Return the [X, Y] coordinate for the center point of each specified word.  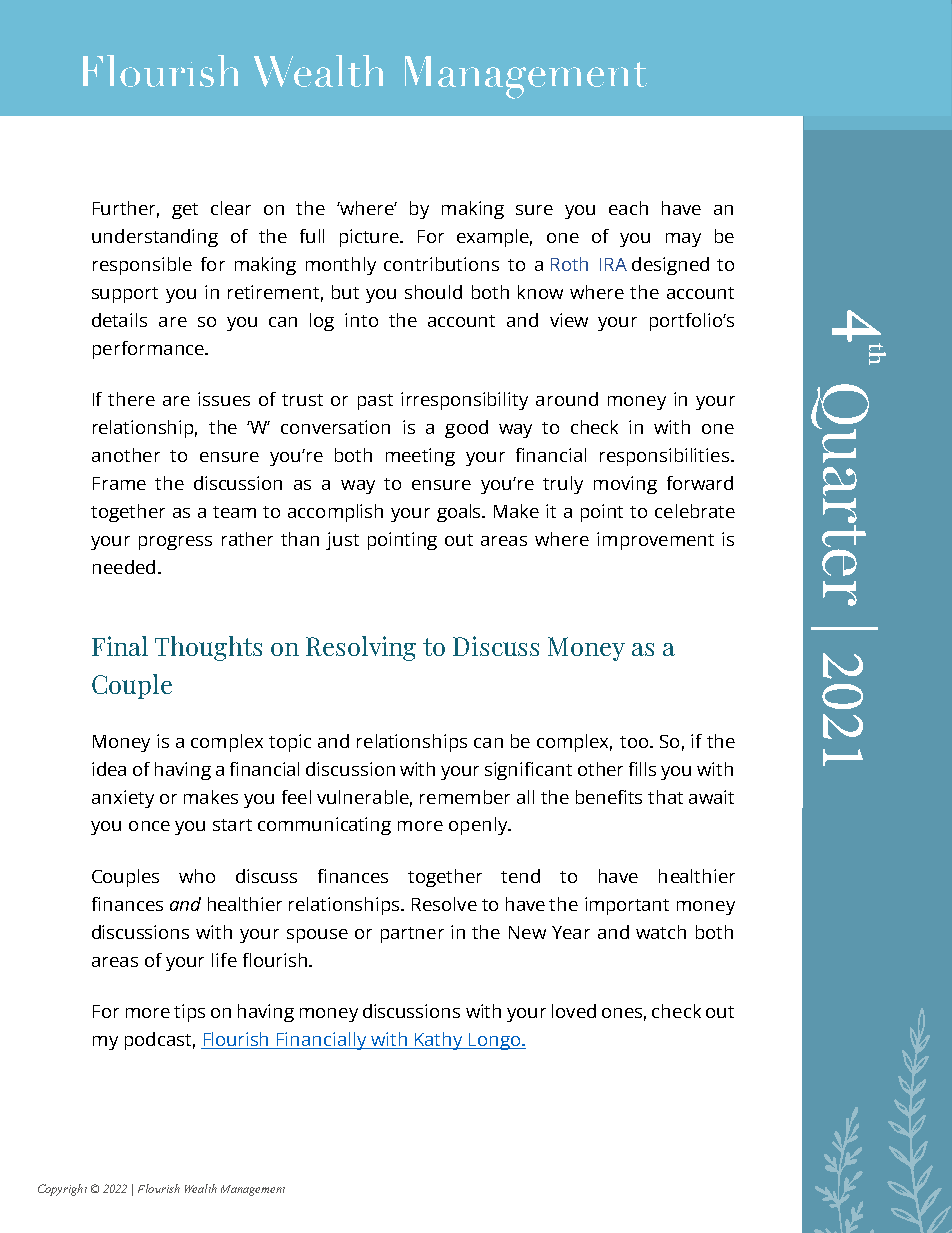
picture [370, 238]
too [634, 742]
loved [574, 1011]
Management [253, 1190]
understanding [155, 238]
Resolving [361, 648]
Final [120, 646]
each [628, 208]
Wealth [201, 1188]
